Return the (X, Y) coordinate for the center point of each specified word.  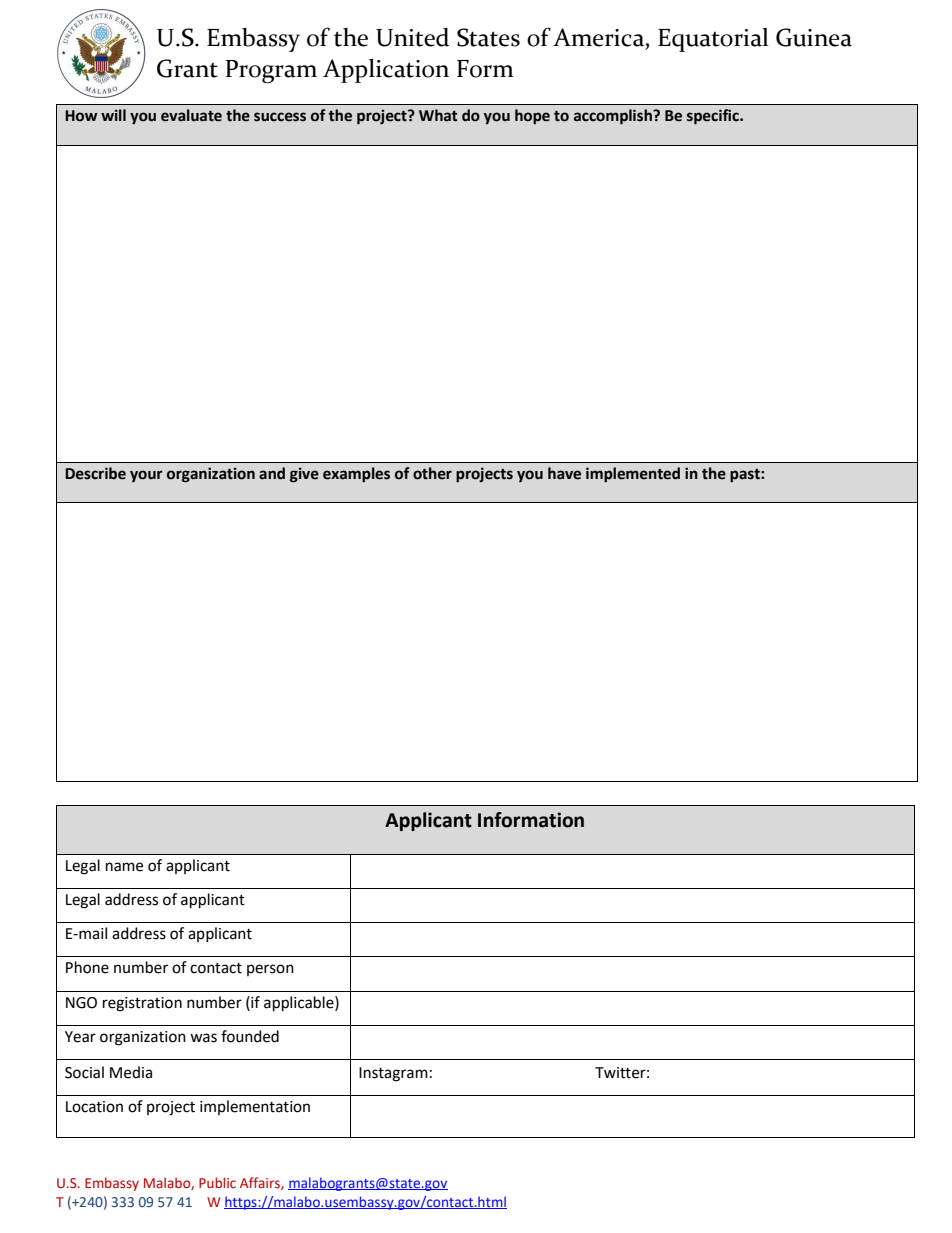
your (146, 476)
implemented (633, 474)
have (564, 473)
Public (217, 1182)
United (412, 37)
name (124, 867)
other (432, 473)
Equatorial (713, 40)
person (270, 970)
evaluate (191, 115)
